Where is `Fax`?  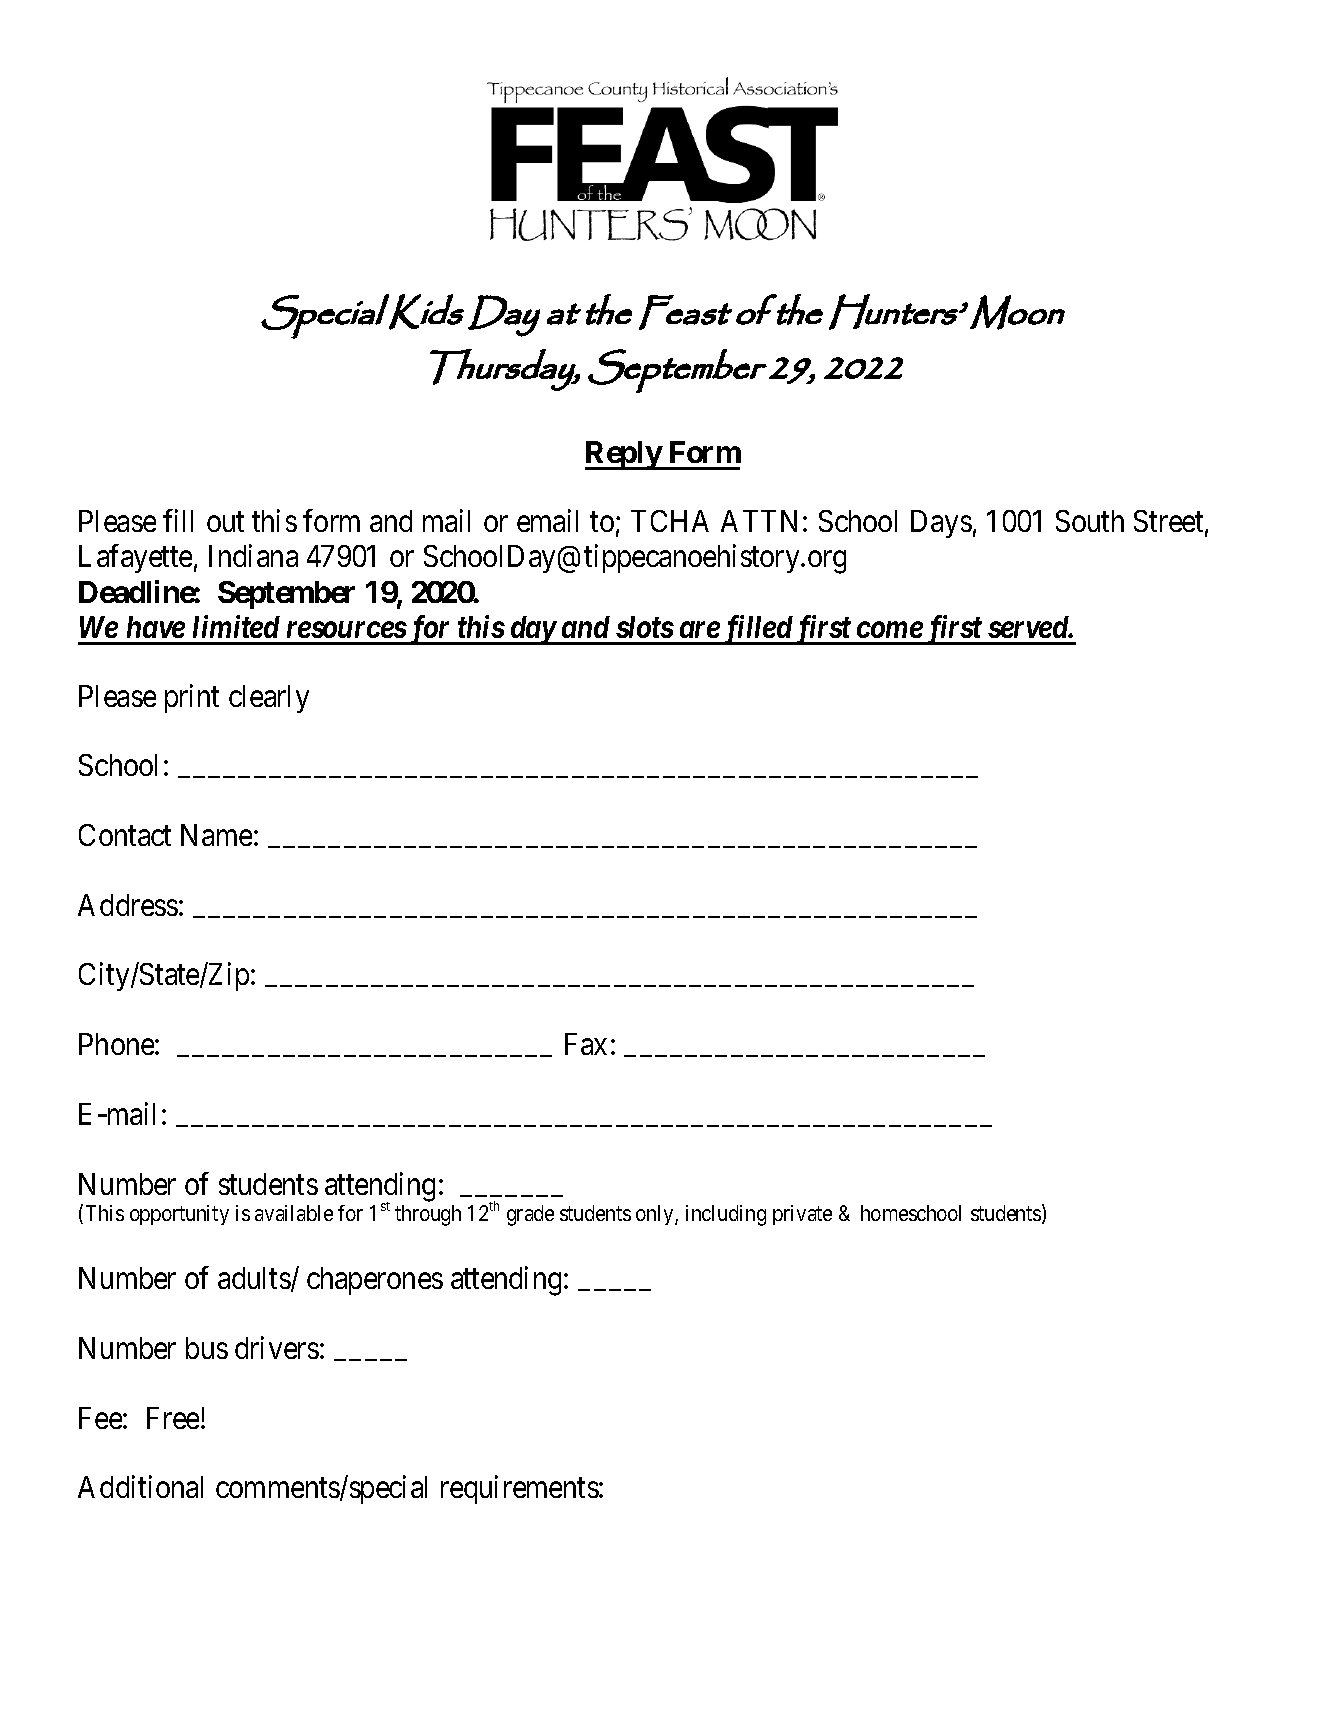 Fax is located at coordinates (586, 1044).
